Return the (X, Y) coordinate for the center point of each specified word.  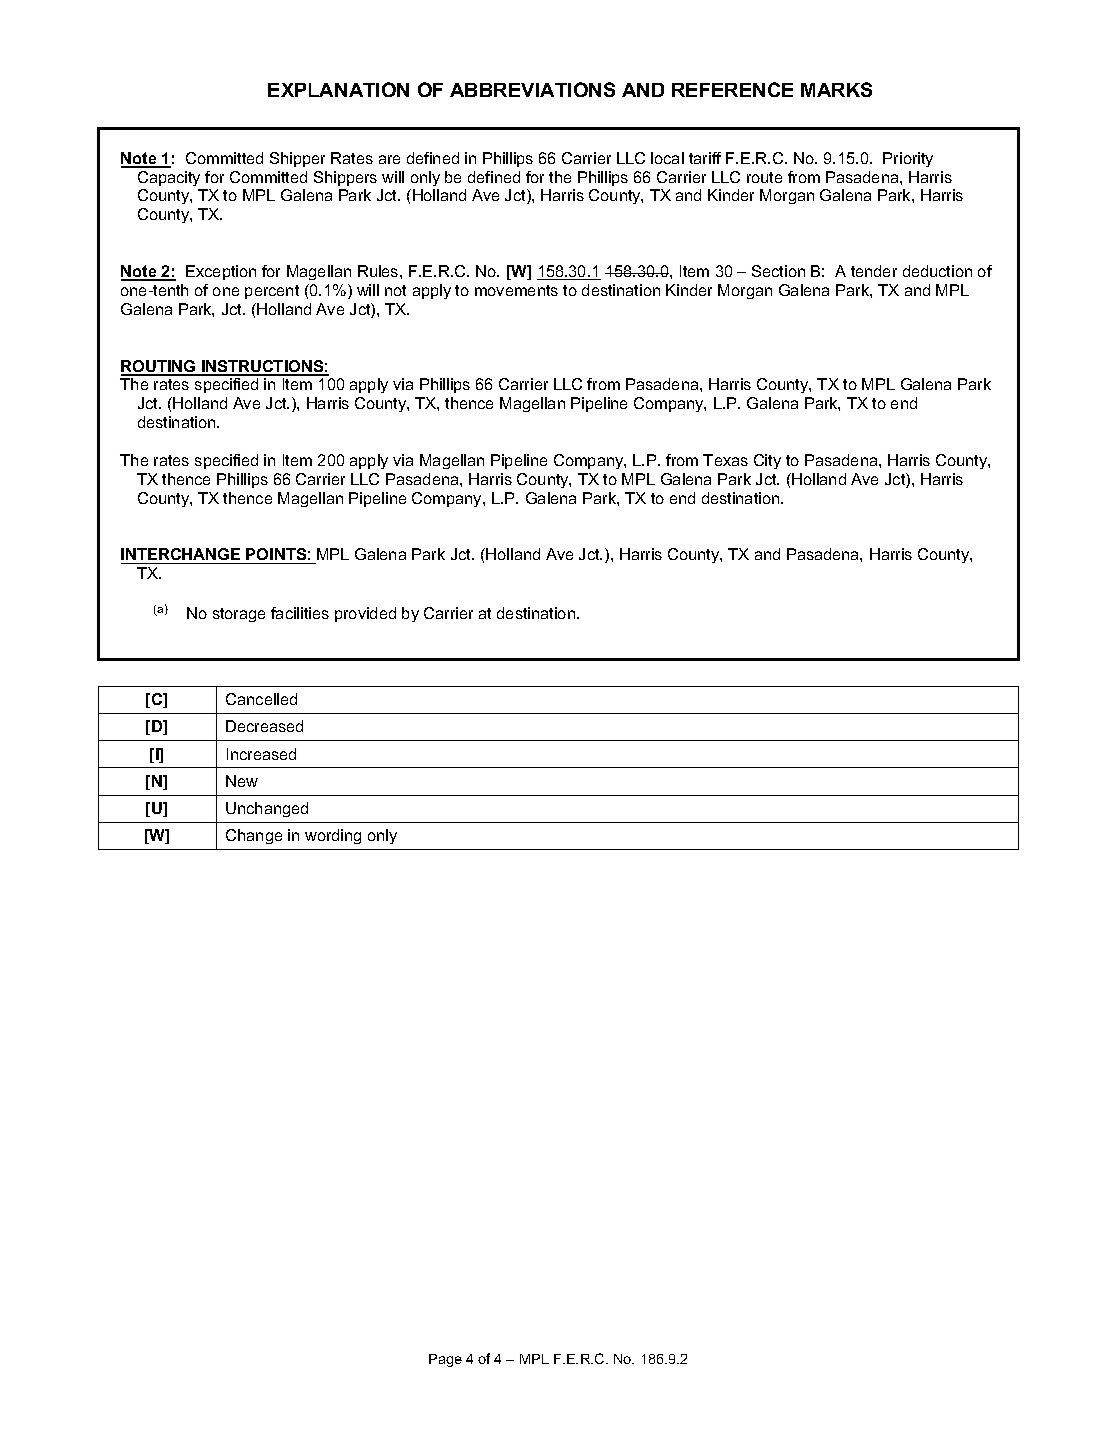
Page (445, 1360)
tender (874, 271)
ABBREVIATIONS (532, 89)
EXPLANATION (338, 89)
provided (365, 614)
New (242, 781)
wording (333, 836)
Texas (725, 460)
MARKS (836, 89)
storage (239, 615)
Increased (261, 754)
